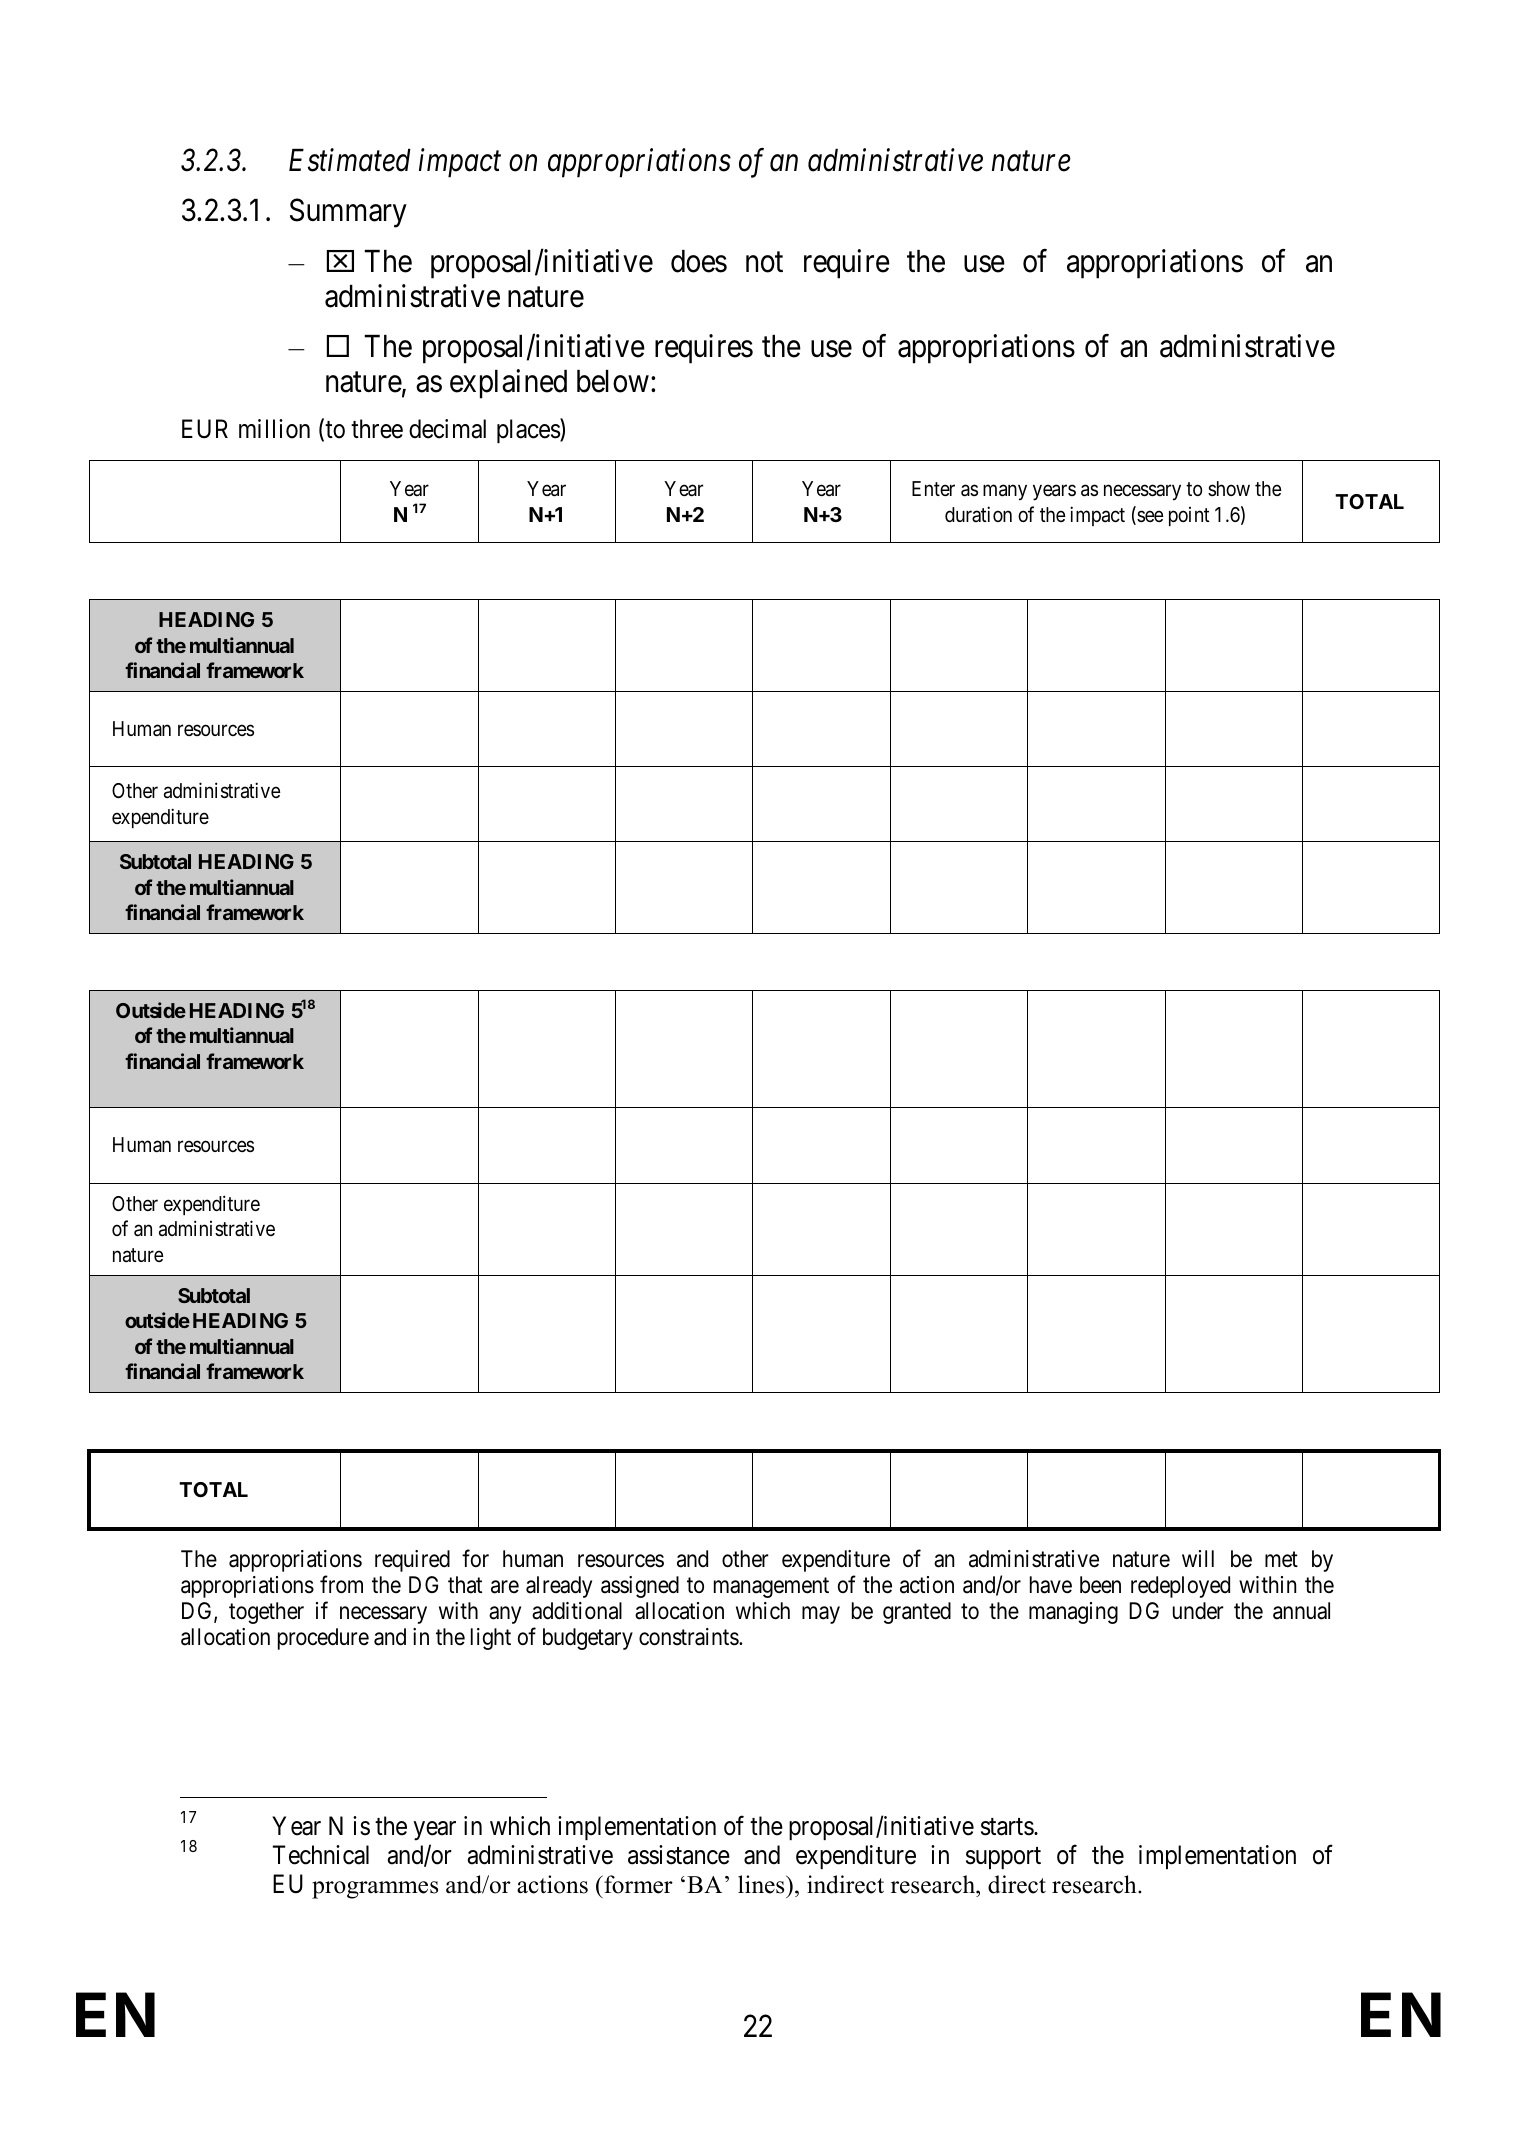 This screenshot has width=1514, height=2141. I want to click on Summary, so click(348, 213).
